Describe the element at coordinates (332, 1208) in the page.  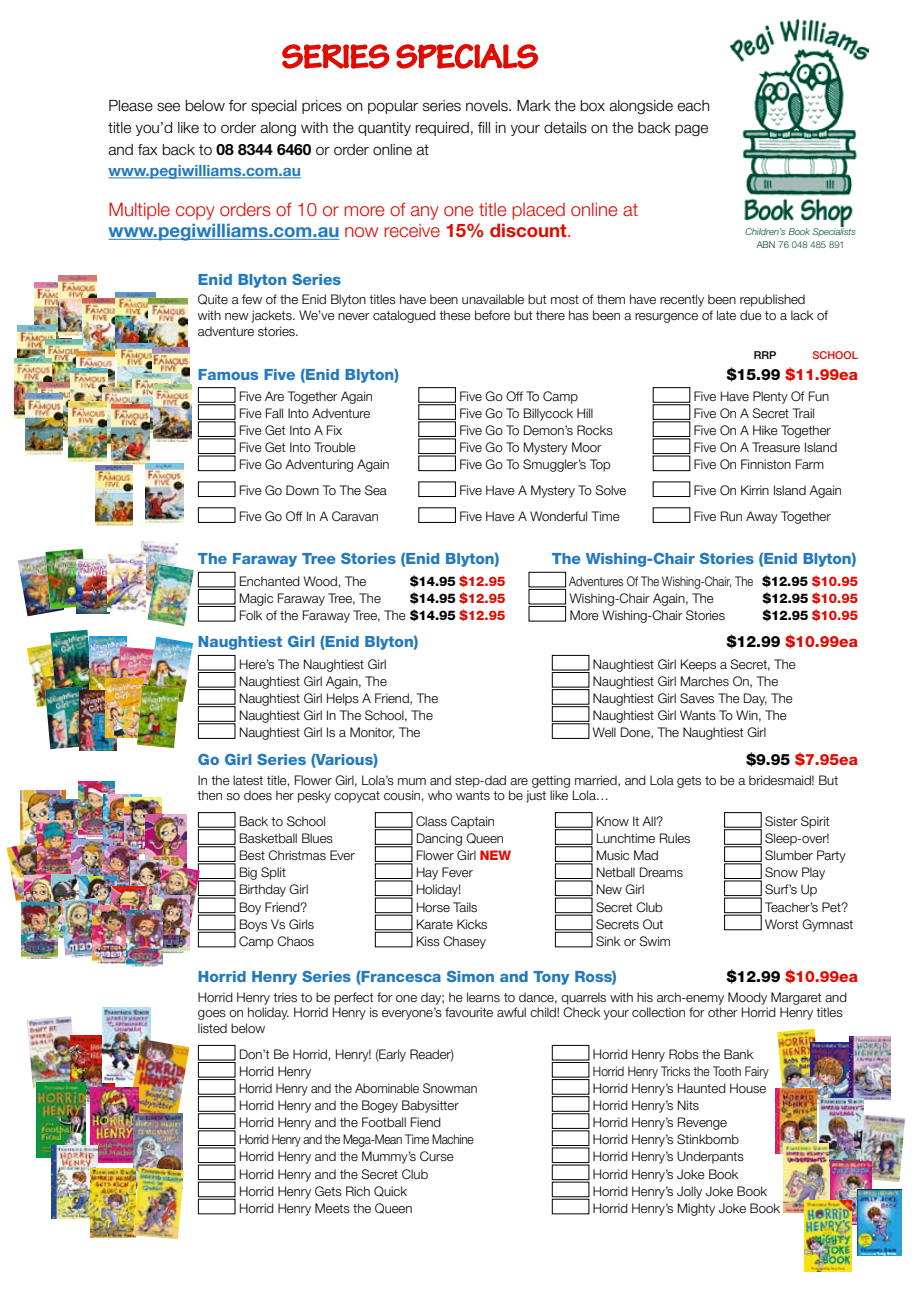
I see `Meets` at that location.
